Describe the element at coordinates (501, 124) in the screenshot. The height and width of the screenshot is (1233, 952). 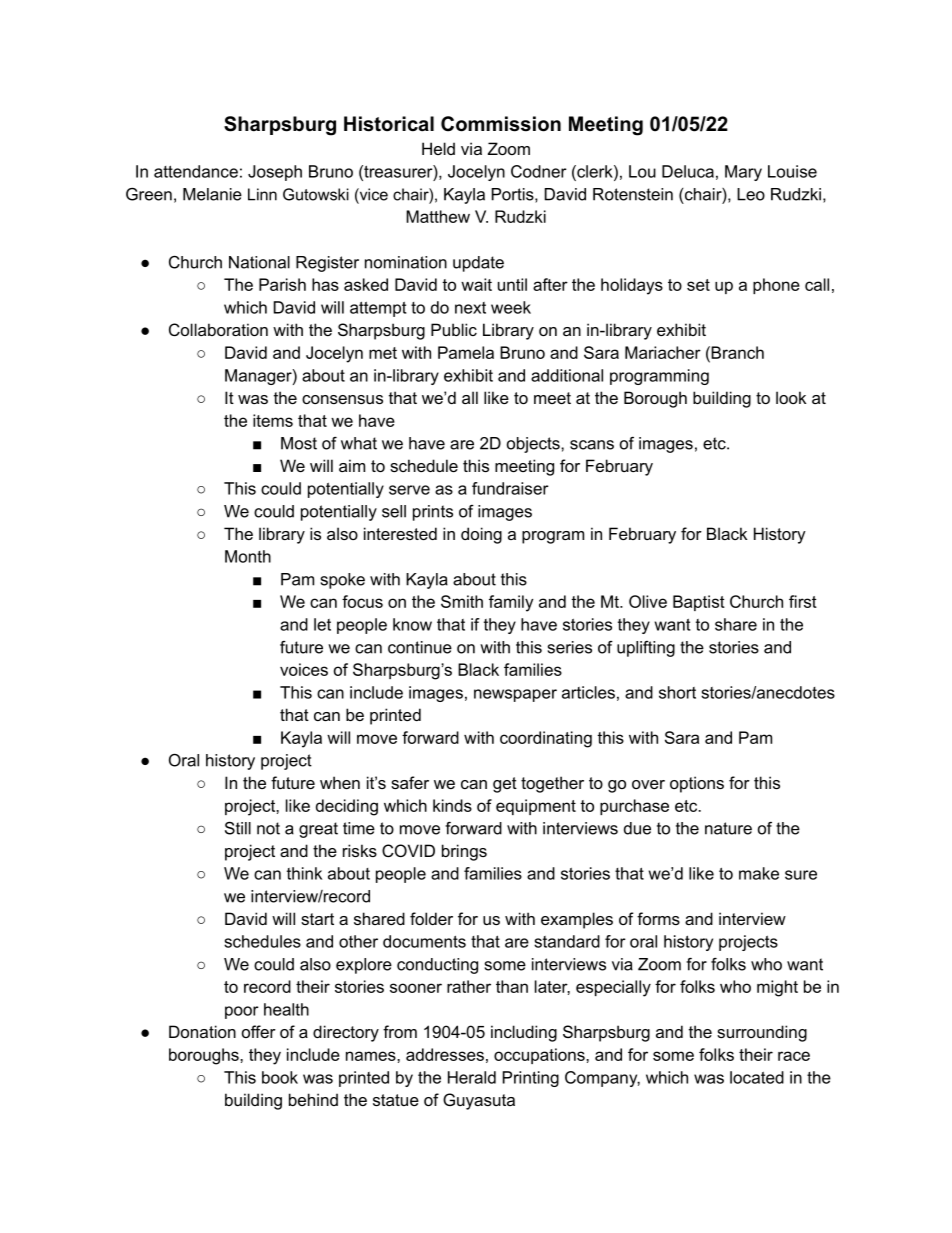
I see `Commission` at that location.
